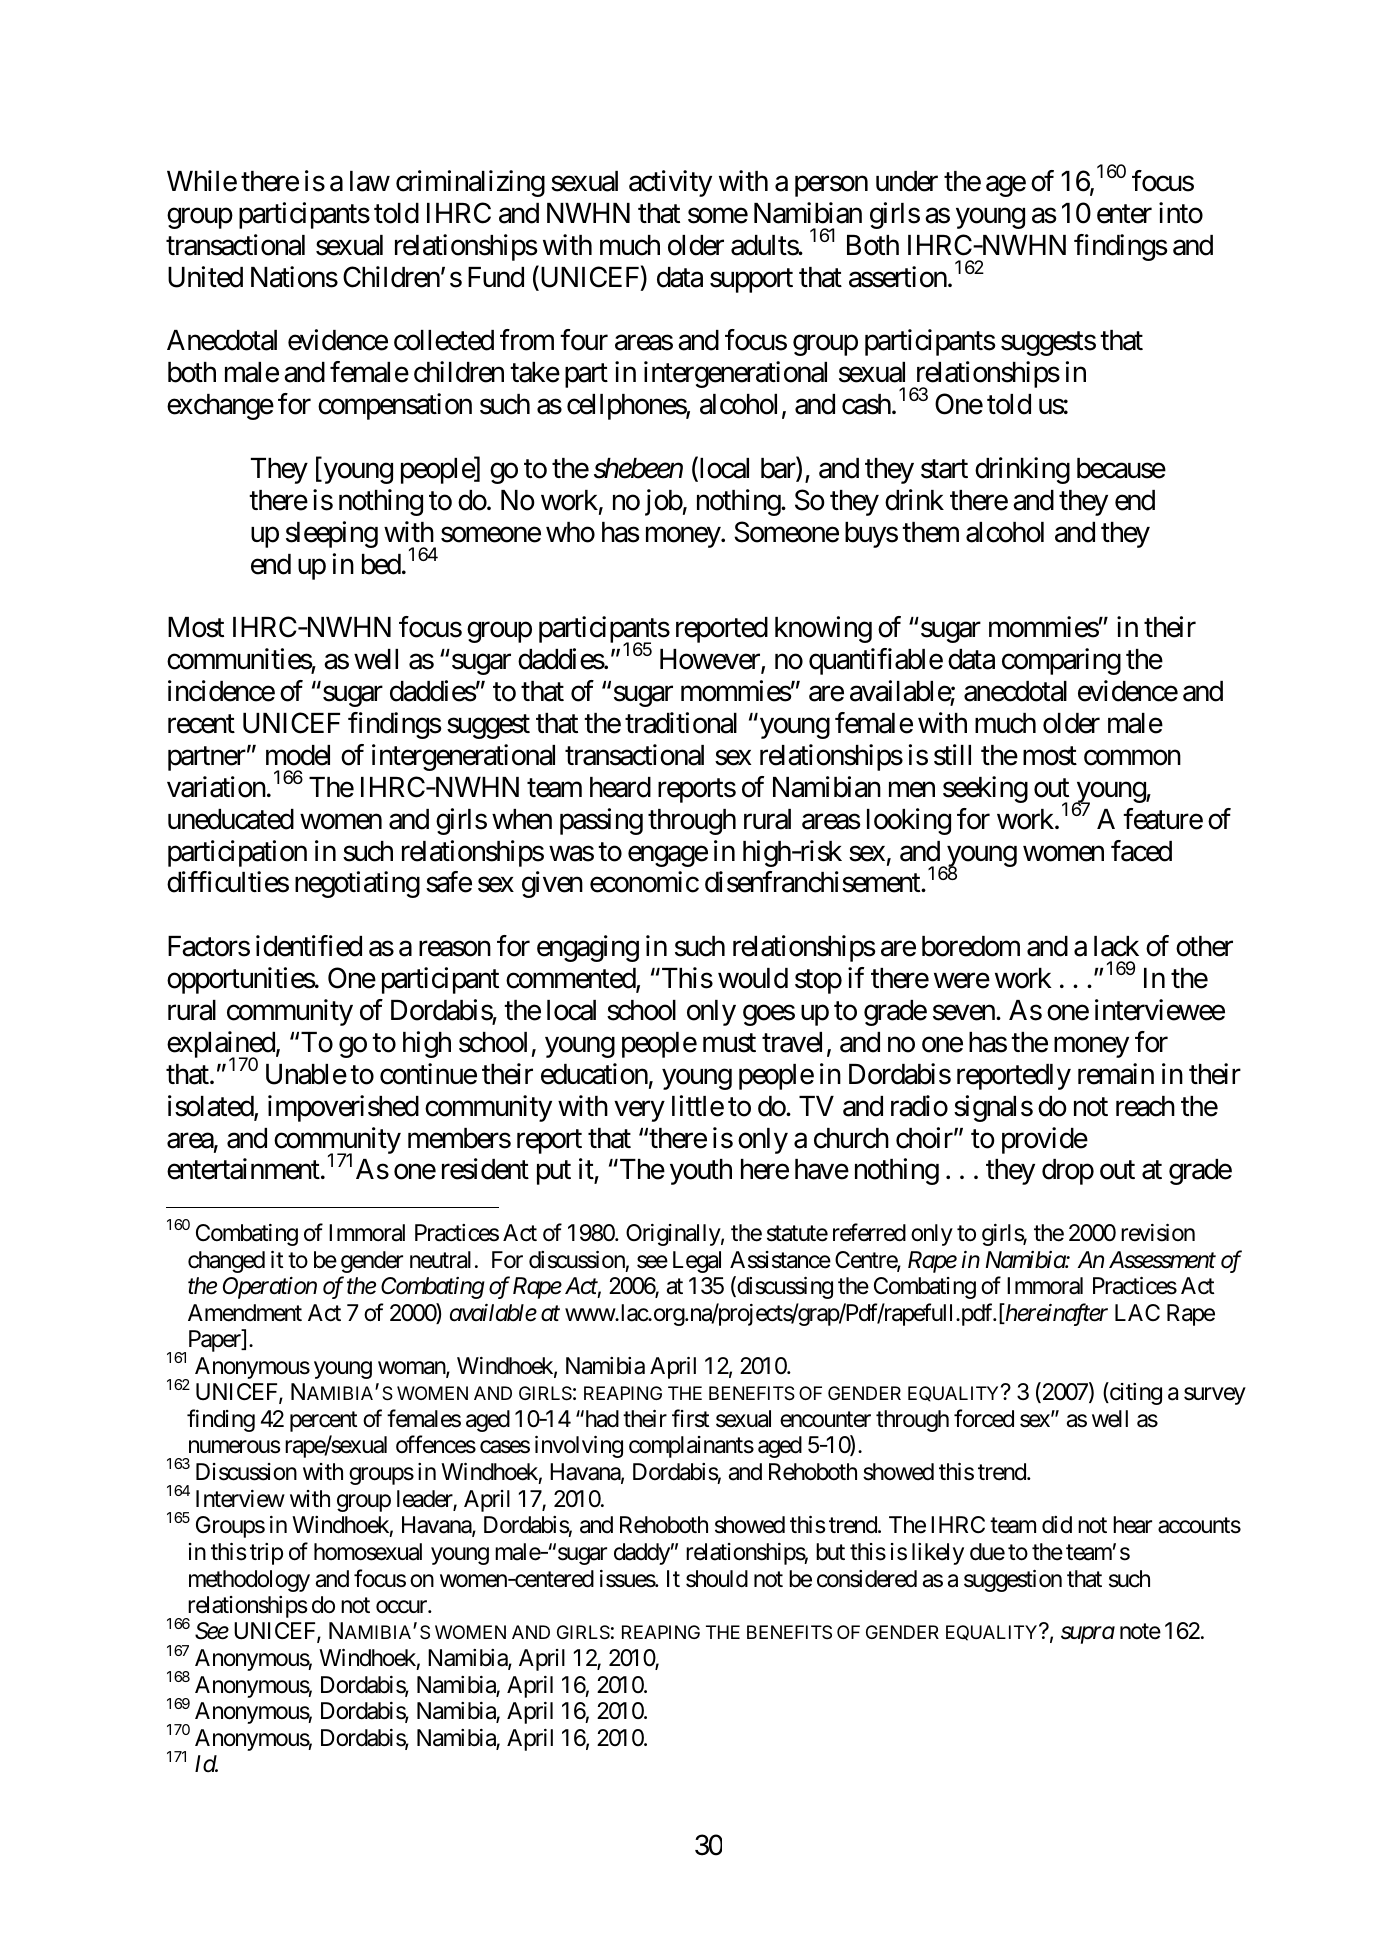 The width and height of the screenshot is (1376, 1945). What do you see at coordinates (907, 181) in the screenshot?
I see `under` at bounding box center [907, 181].
